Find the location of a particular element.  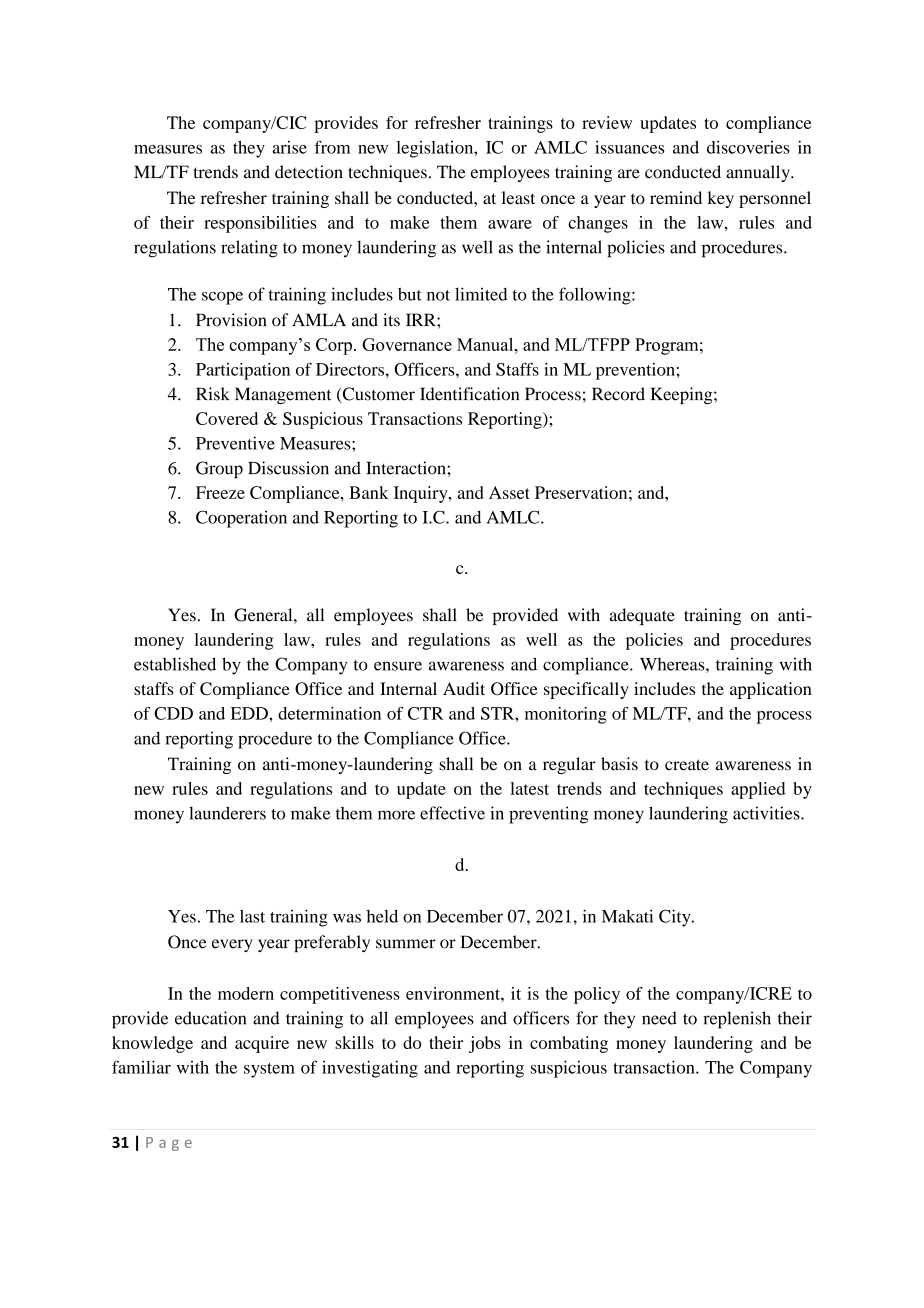

Record is located at coordinates (618, 394).
